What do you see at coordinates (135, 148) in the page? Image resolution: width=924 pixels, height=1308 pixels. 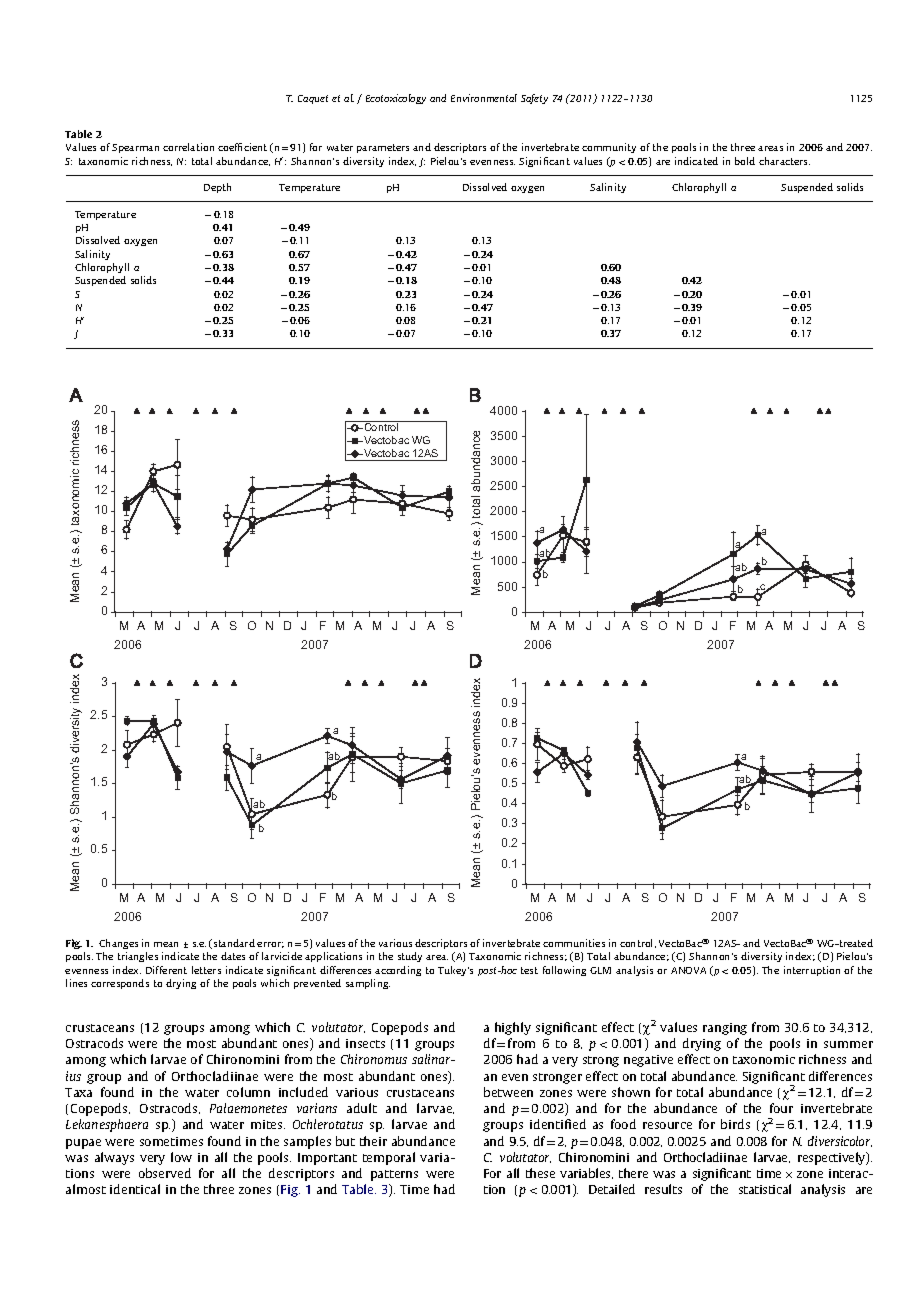 I see `Spearman` at bounding box center [135, 148].
